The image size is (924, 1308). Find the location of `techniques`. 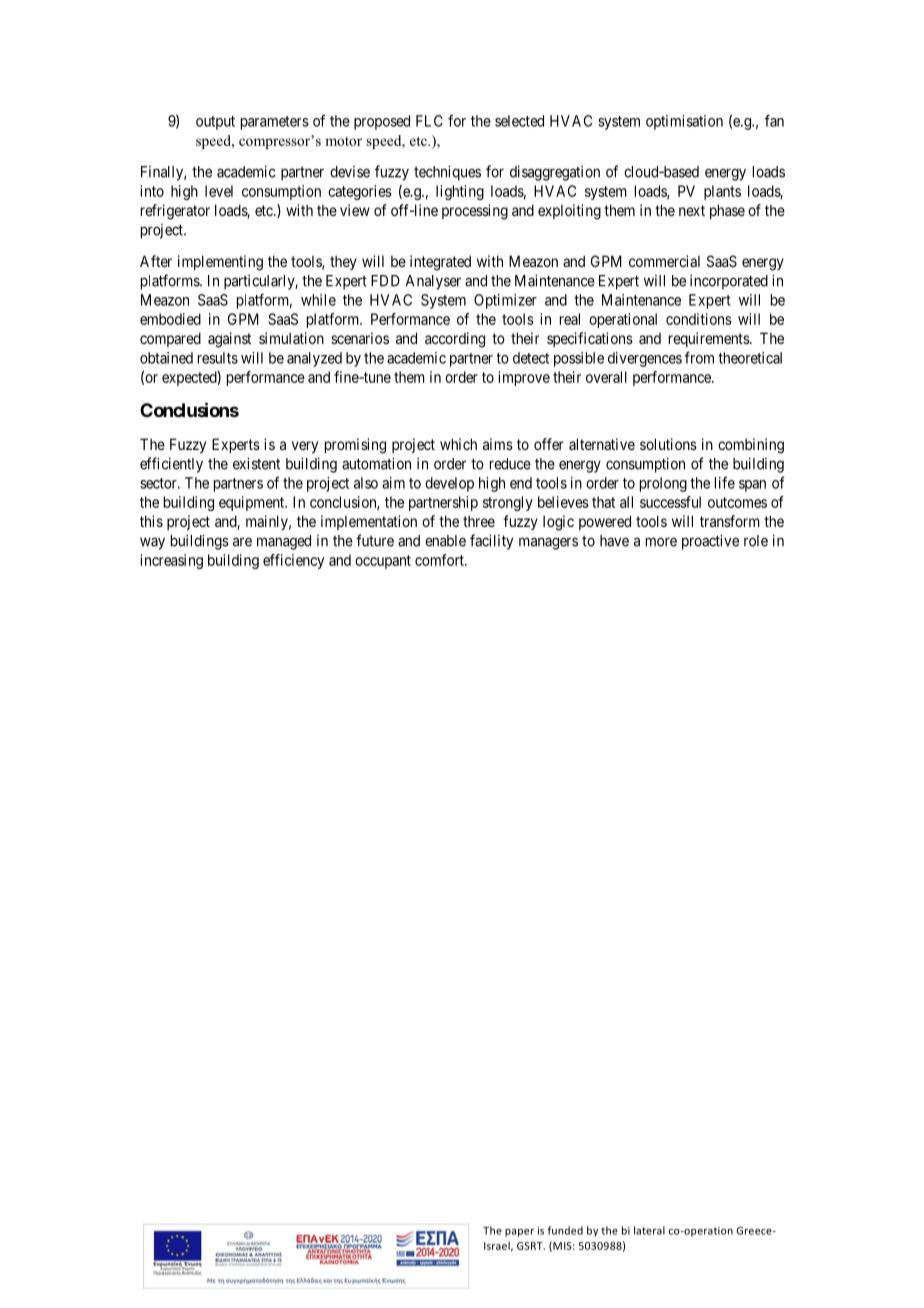

techniques is located at coordinates (447, 173).
